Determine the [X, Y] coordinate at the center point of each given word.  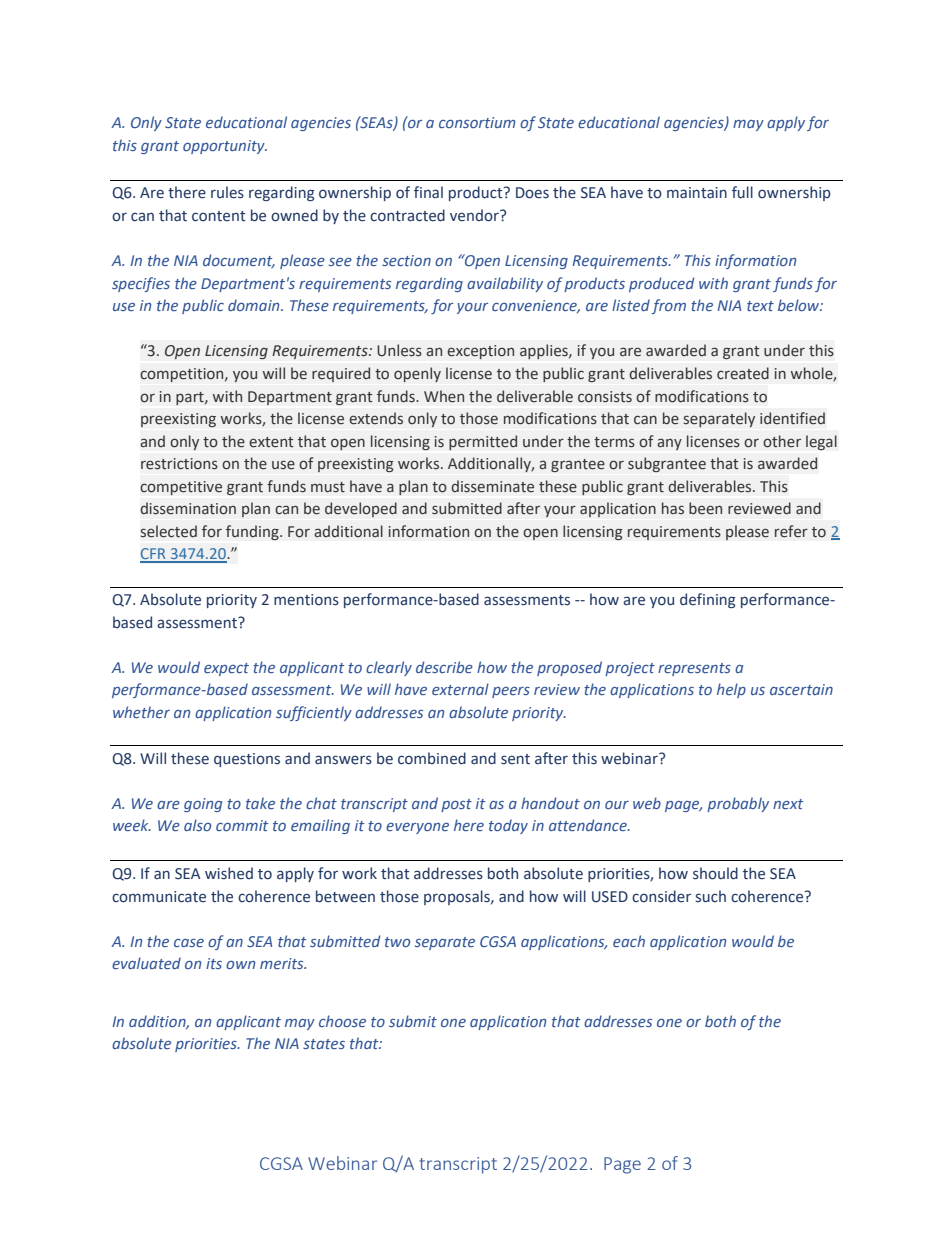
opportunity [225, 147]
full [742, 192]
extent [271, 442]
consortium [477, 122]
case [189, 943]
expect [226, 669]
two [397, 942]
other [782, 441]
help [731, 690]
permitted [483, 442]
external [460, 689]
